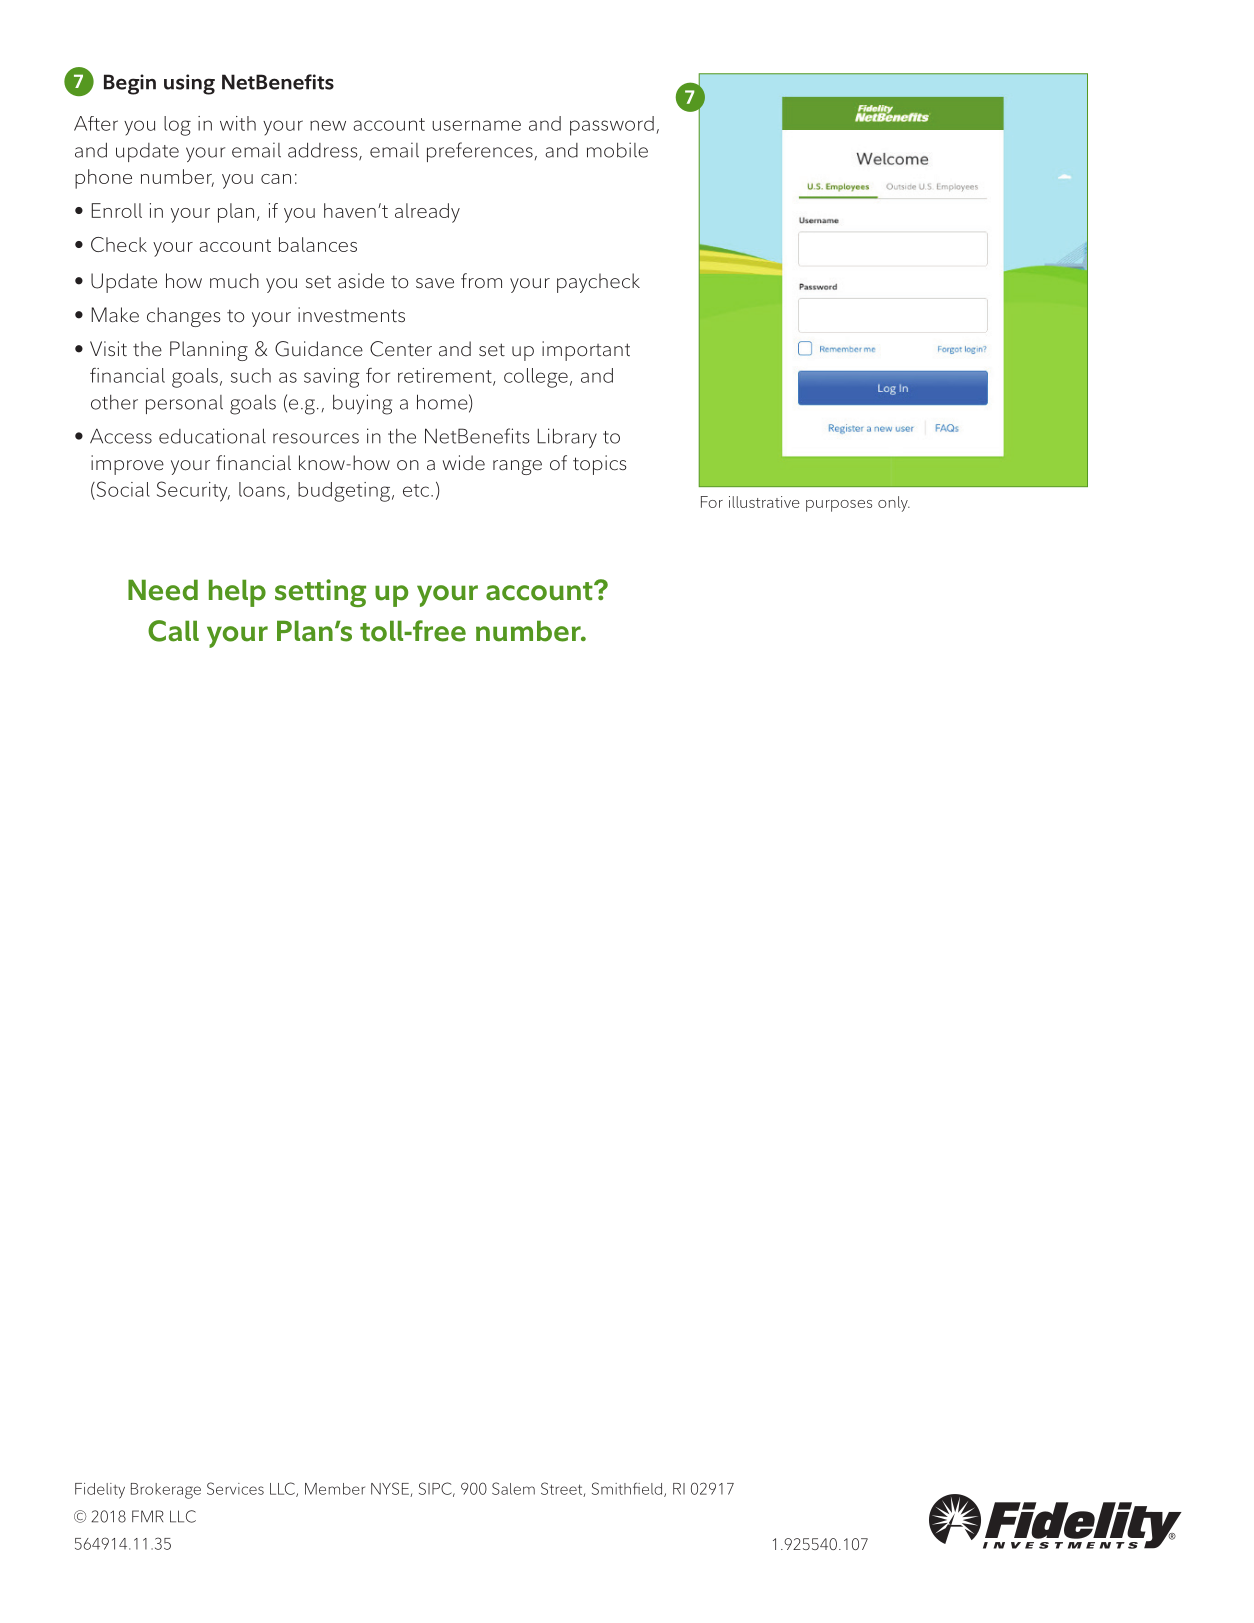  Describe the element at coordinates (764, 502) in the screenshot. I see `illustrative` at that location.
